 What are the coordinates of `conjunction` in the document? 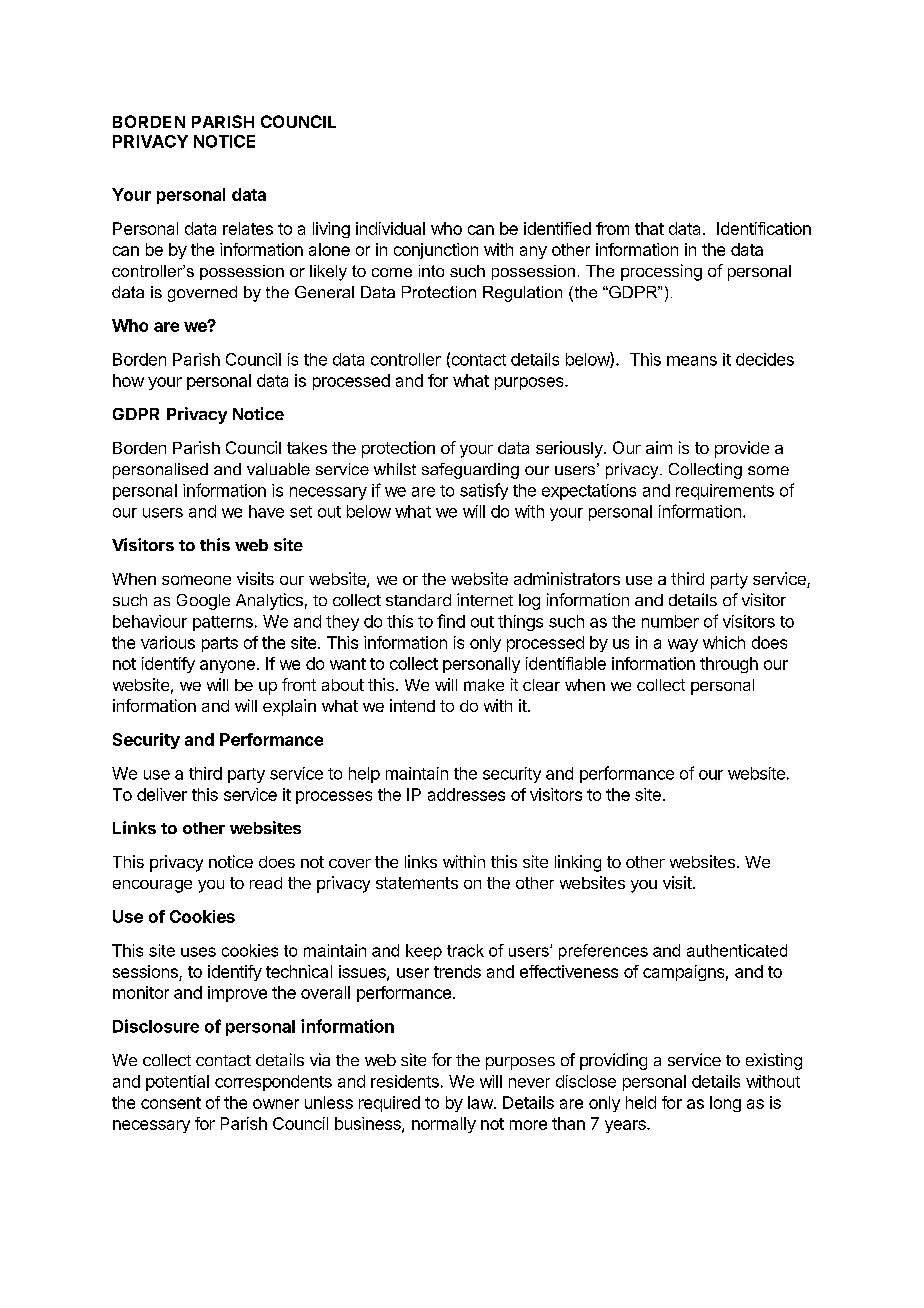 It's located at (436, 251).
